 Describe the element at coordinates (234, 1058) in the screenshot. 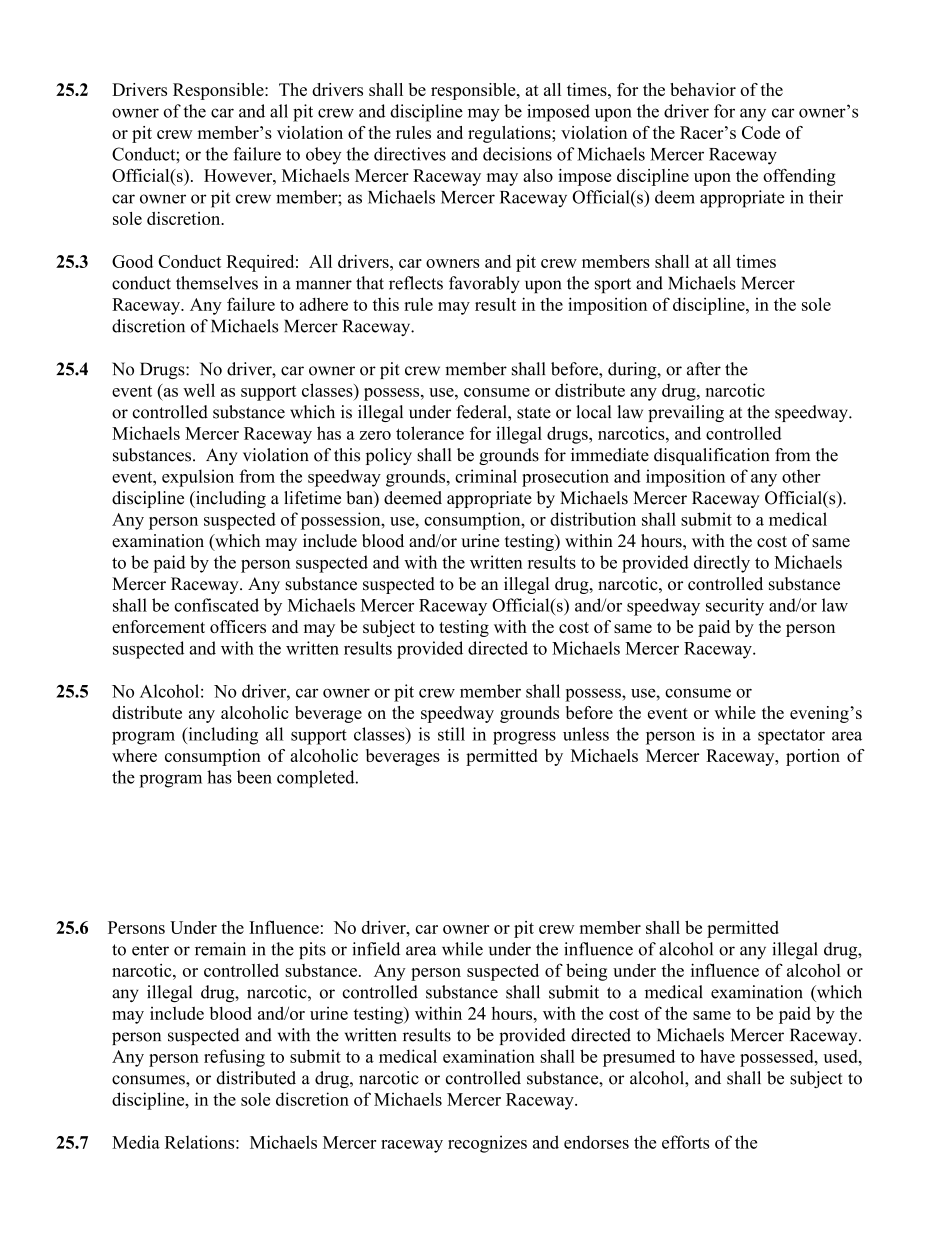

I see `refusing` at that location.
